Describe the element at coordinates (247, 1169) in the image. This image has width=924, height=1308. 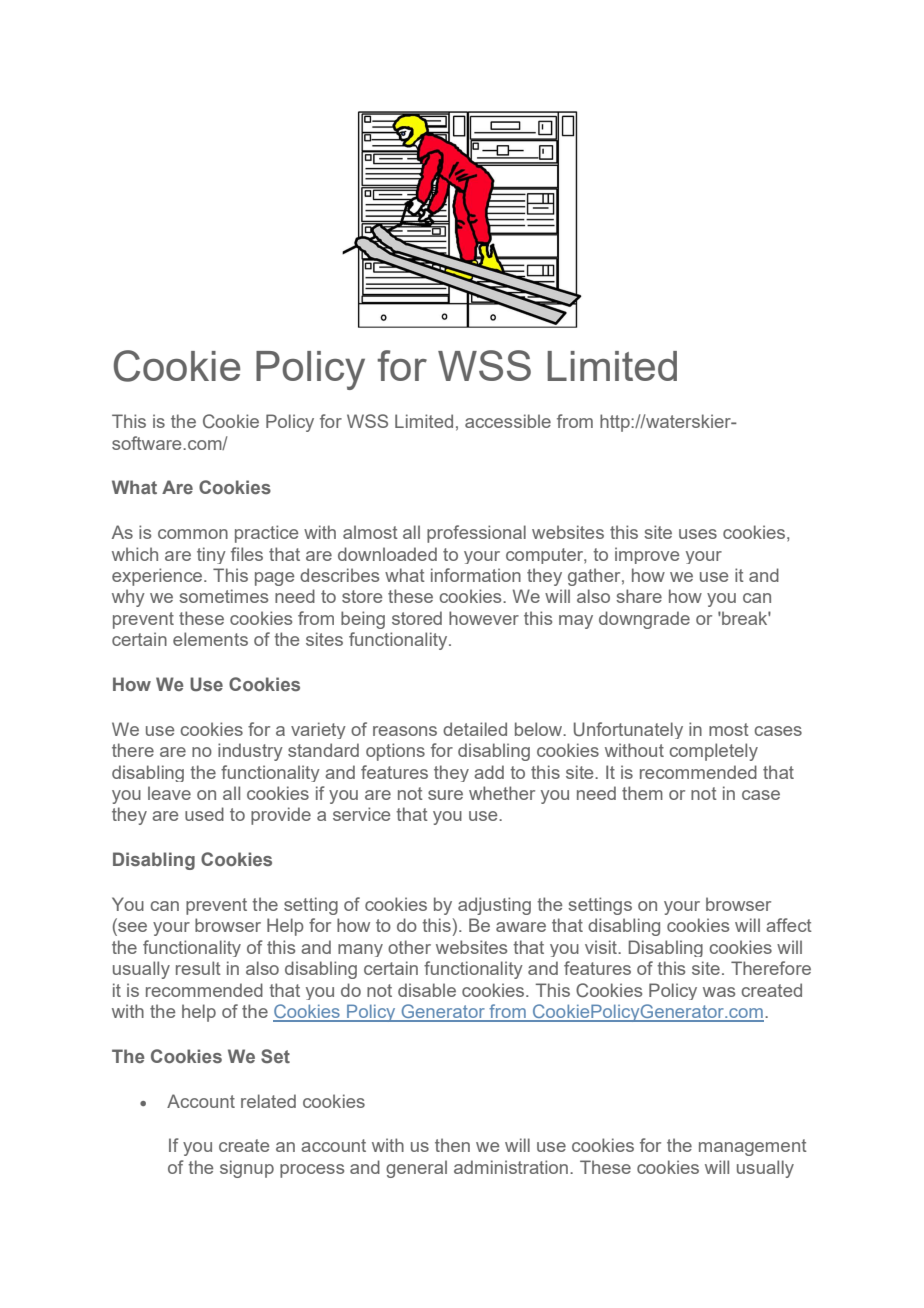
I see `signup` at that location.
